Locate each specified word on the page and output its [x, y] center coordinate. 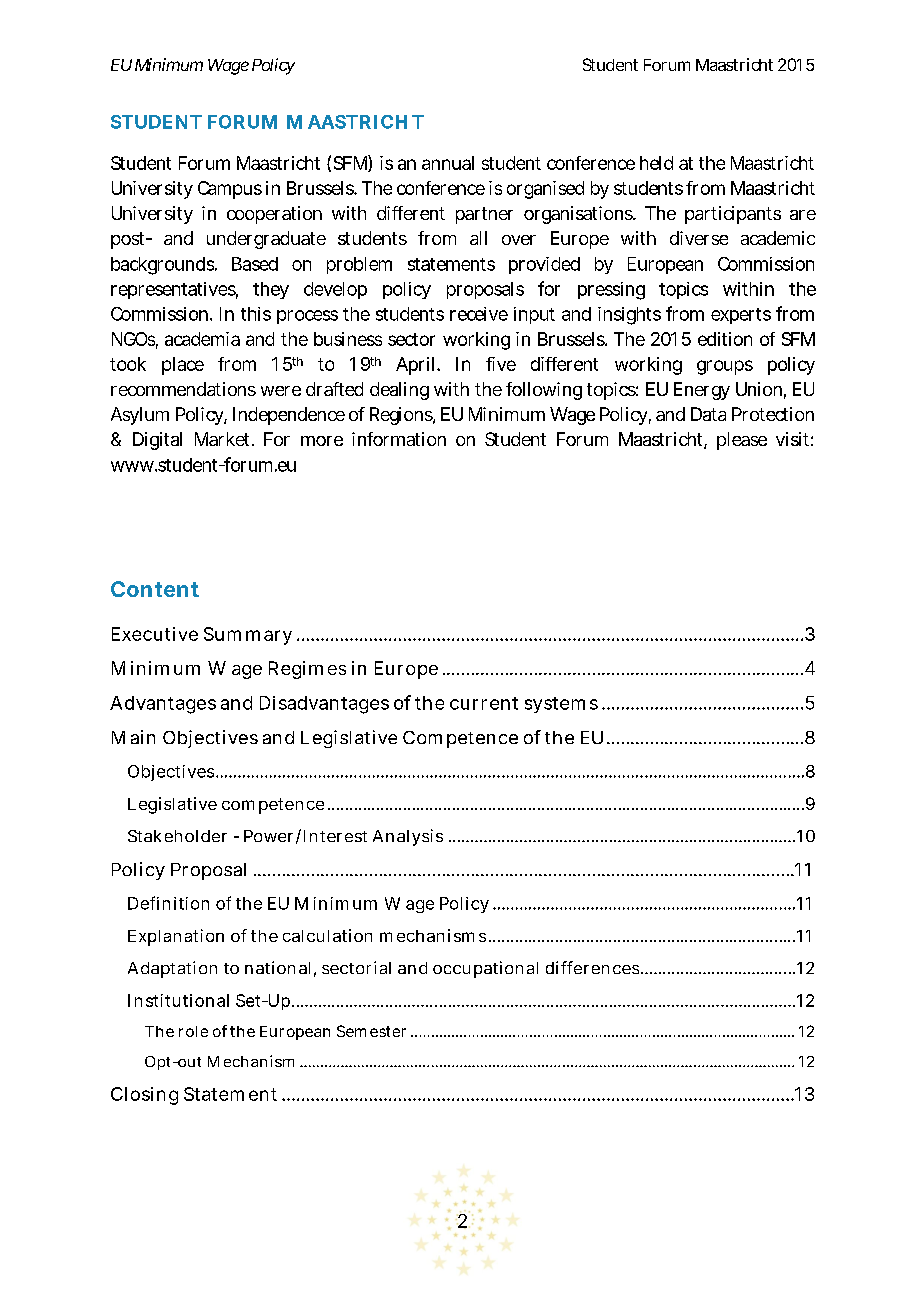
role [193, 1031]
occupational [485, 969]
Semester [371, 1031]
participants [733, 215]
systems [561, 705]
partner [484, 215]
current [484, 703]
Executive [155, 634]
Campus [230, 190]
